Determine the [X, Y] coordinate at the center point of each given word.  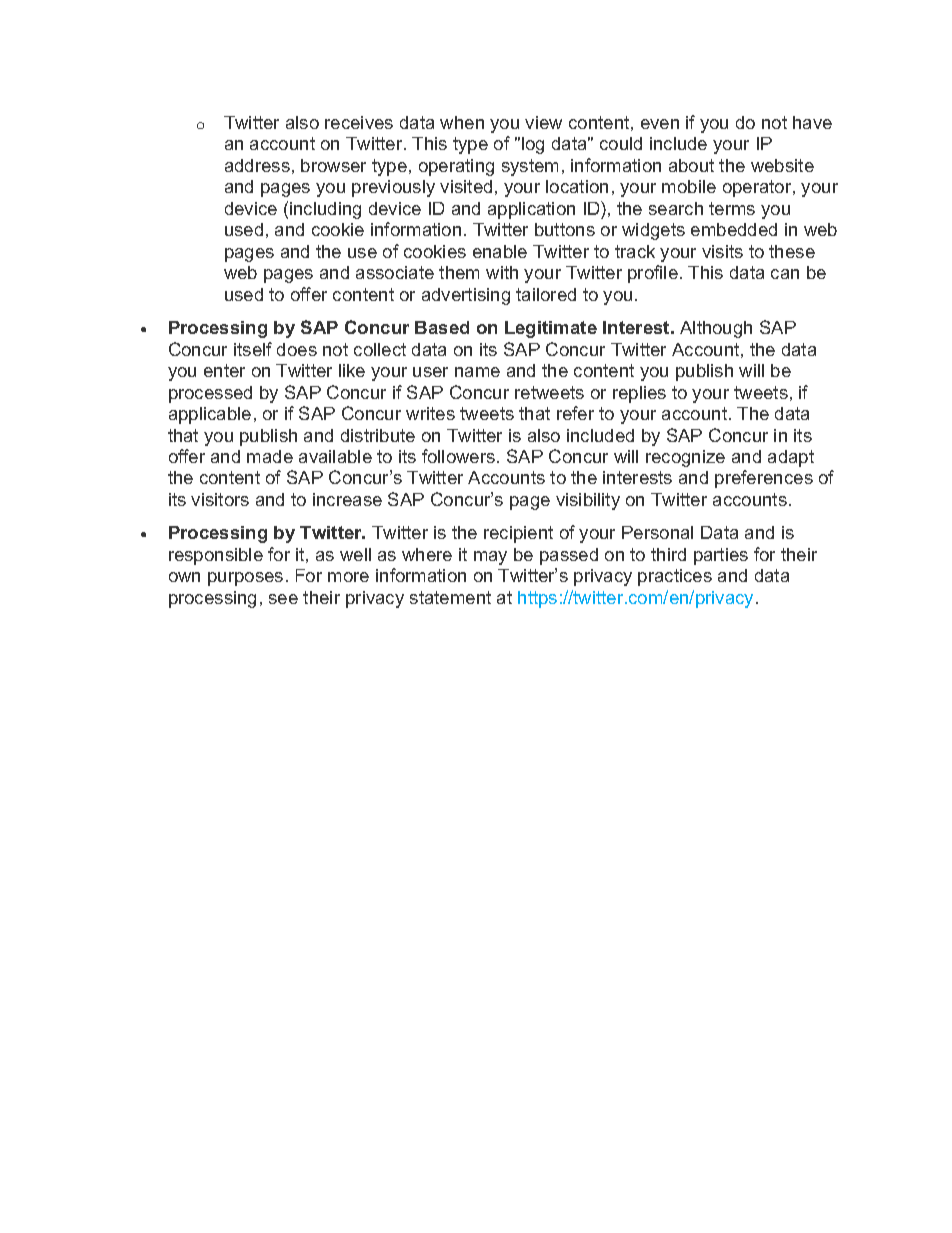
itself [253, 349]
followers [460, 456]
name [477, 372]
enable [500, 251]
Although [716, 329]
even [660, 124]
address [257, 165]
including [325, 210]
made [270, 456]
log [533, 145]
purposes [245, 579]
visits [722, 251]
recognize [685, 458]
